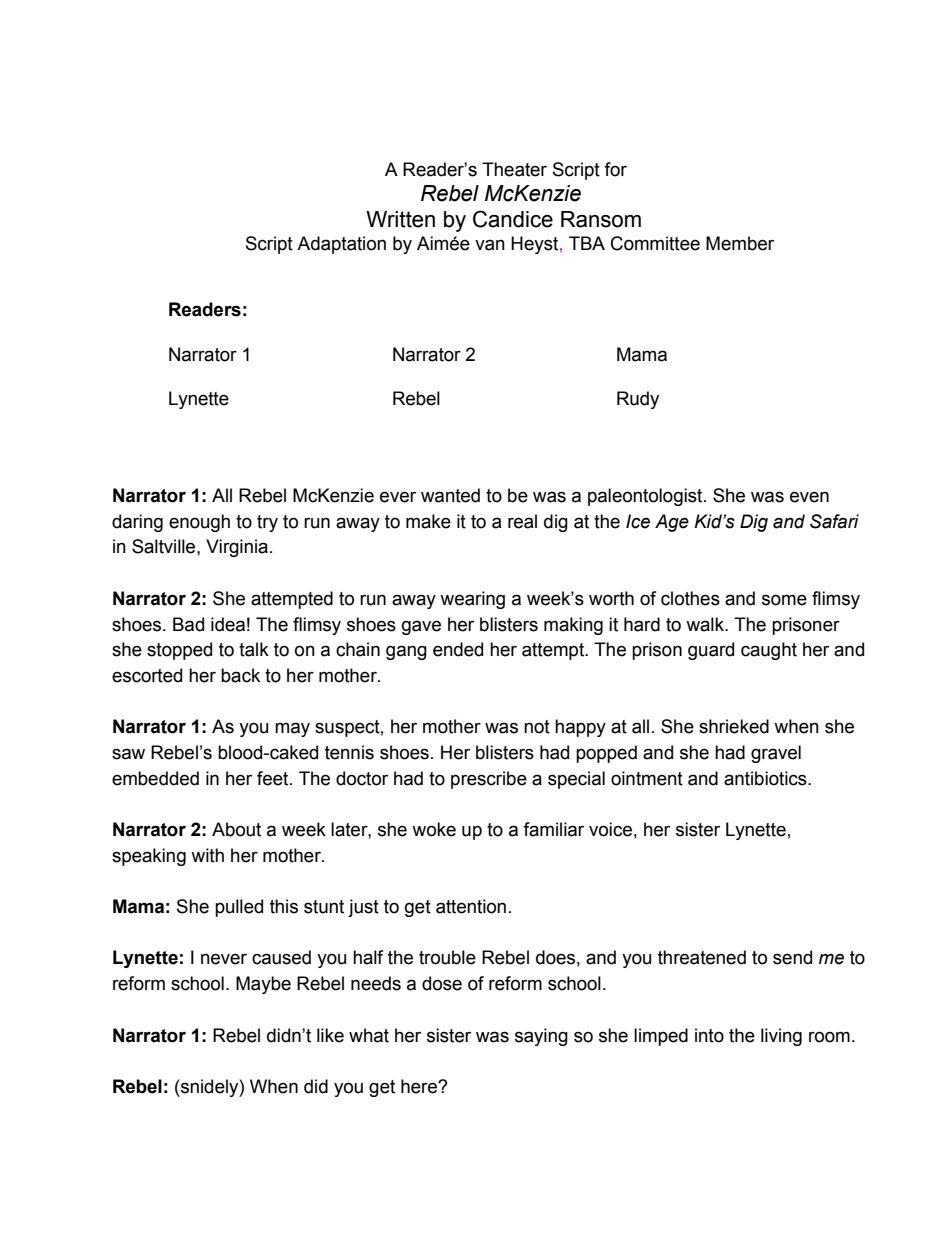 The width and height of the page is (952, 1233). I want to click on like, so click(330, 1035).
